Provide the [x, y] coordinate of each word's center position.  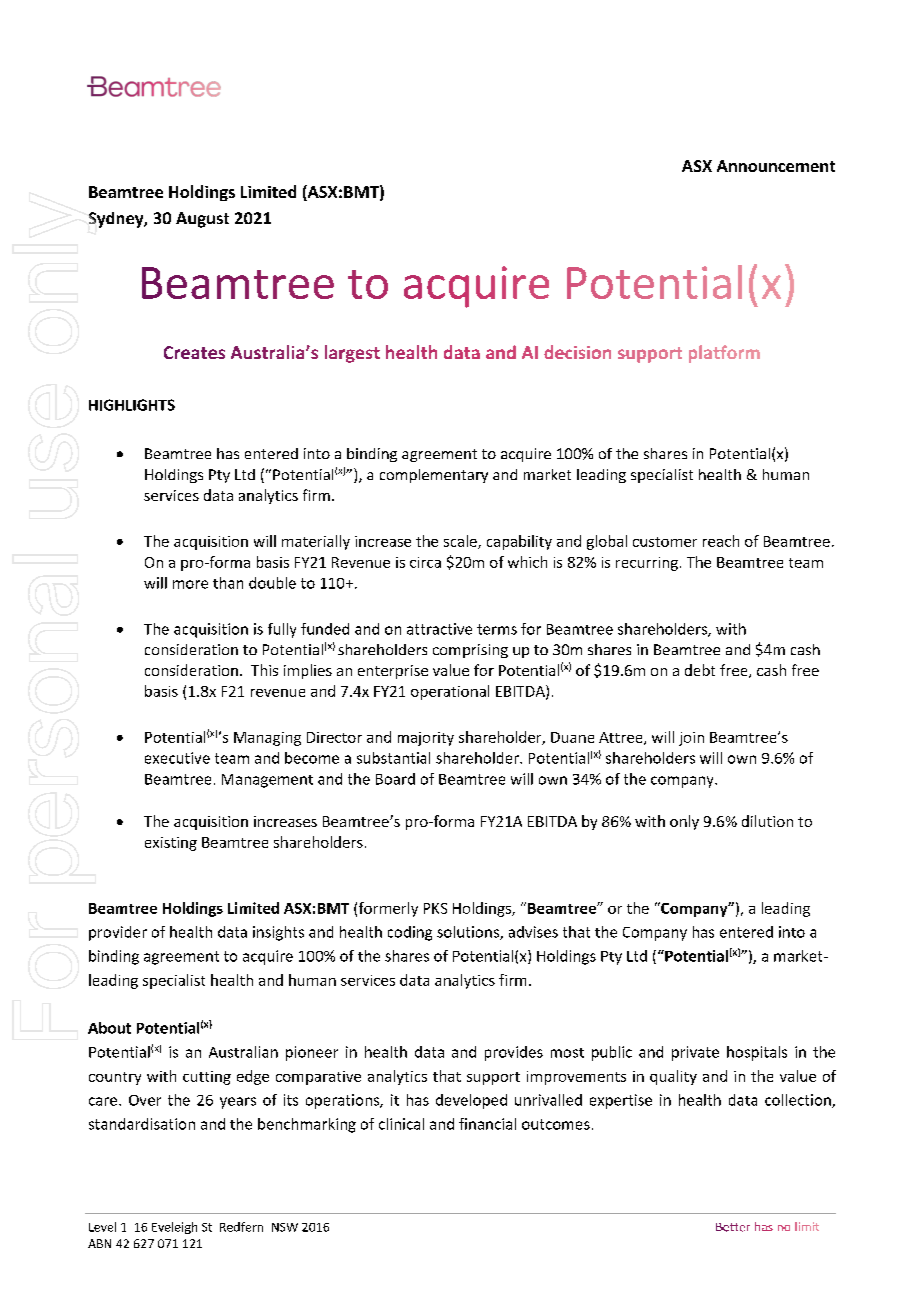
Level [102, 1227]
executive [177, 758]
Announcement [776, 166]
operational [450, 692]
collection [799, 1101]
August [202, 220]
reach [721, 541]
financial [487, 1124]
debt [700, 670]
